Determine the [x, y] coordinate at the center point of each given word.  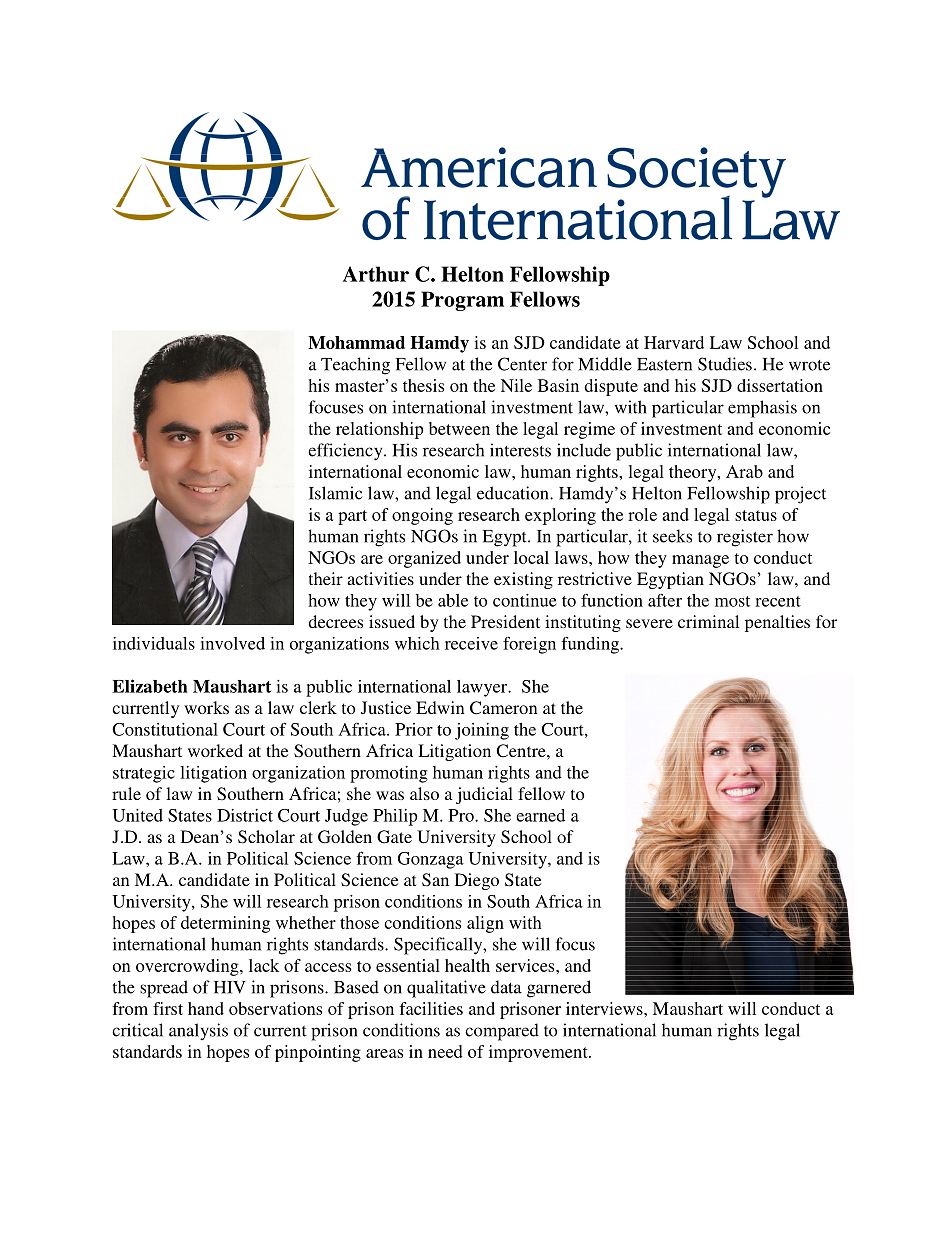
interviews [605, 1008]
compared [502, 1032]
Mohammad [356, 342]
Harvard [674, 342]
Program [462, 301]
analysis [198, 1031]
